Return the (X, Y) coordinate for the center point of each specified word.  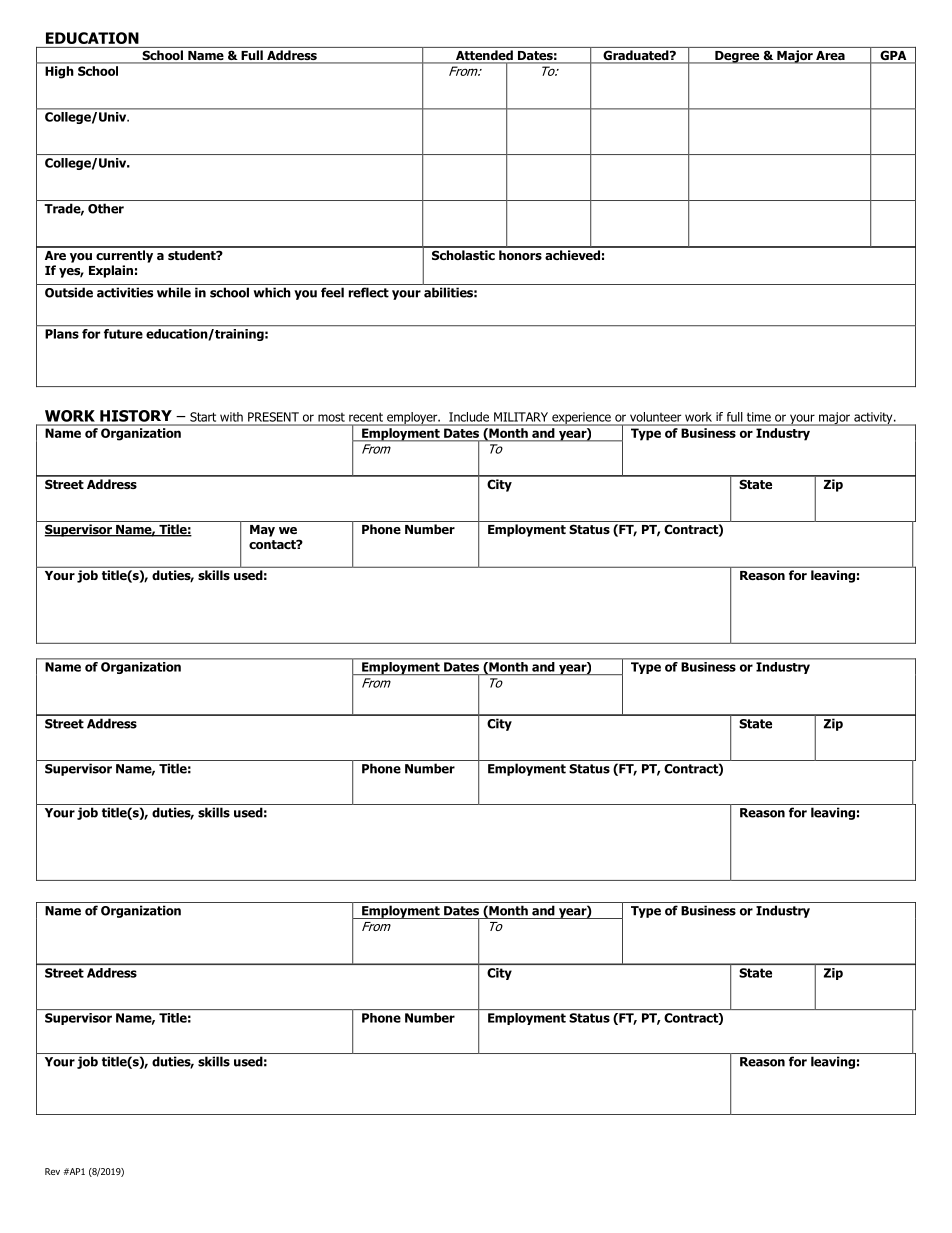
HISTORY (136, 416)
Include (469, 417)
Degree (737, 57)
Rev (52, 1171)
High (59, 72)
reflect (369, 292)
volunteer (655, 417)
